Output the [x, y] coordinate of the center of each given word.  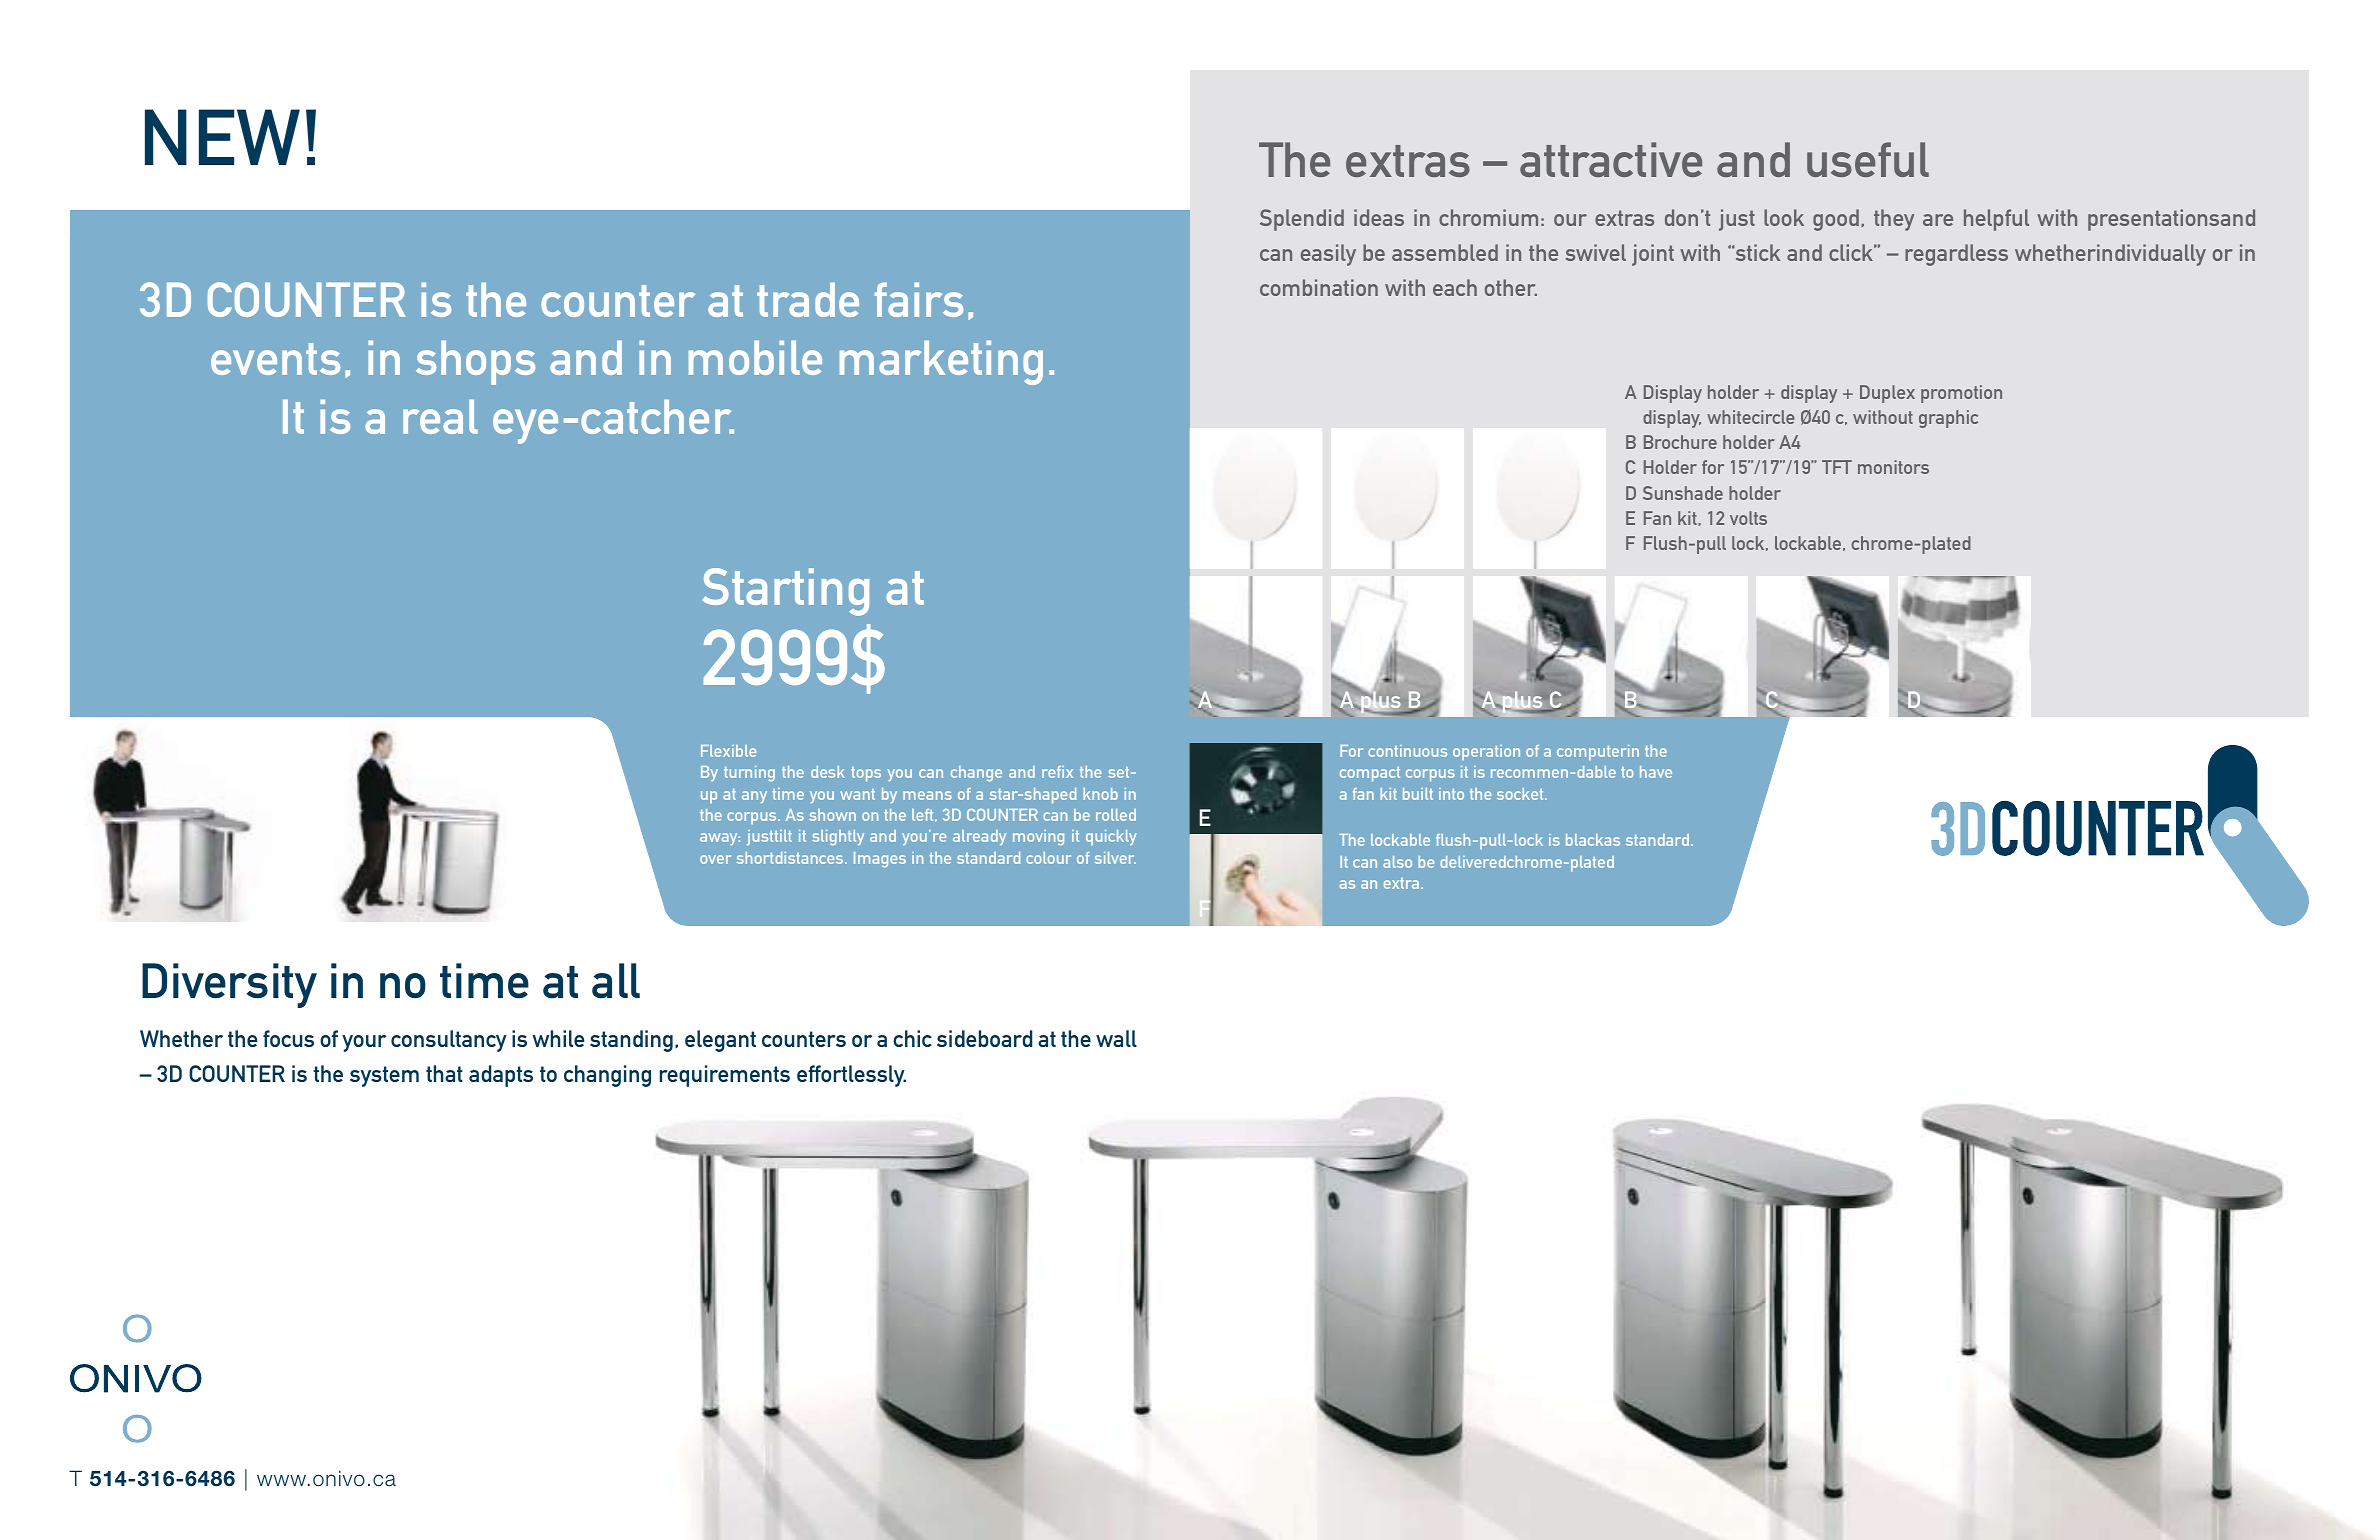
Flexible [728, 751]
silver [1115, 858]
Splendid [1302, 220]
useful [1868, 159]
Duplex [1887, 394]
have [1656, 772]
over [715, 859]
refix [1057, 772]
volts [1748, 518]
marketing [941, 362]
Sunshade [1683, 493]
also [1397, 862]
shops [475, 362]
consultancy [449, 1041]
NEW [222, 137]
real [440, 416]
